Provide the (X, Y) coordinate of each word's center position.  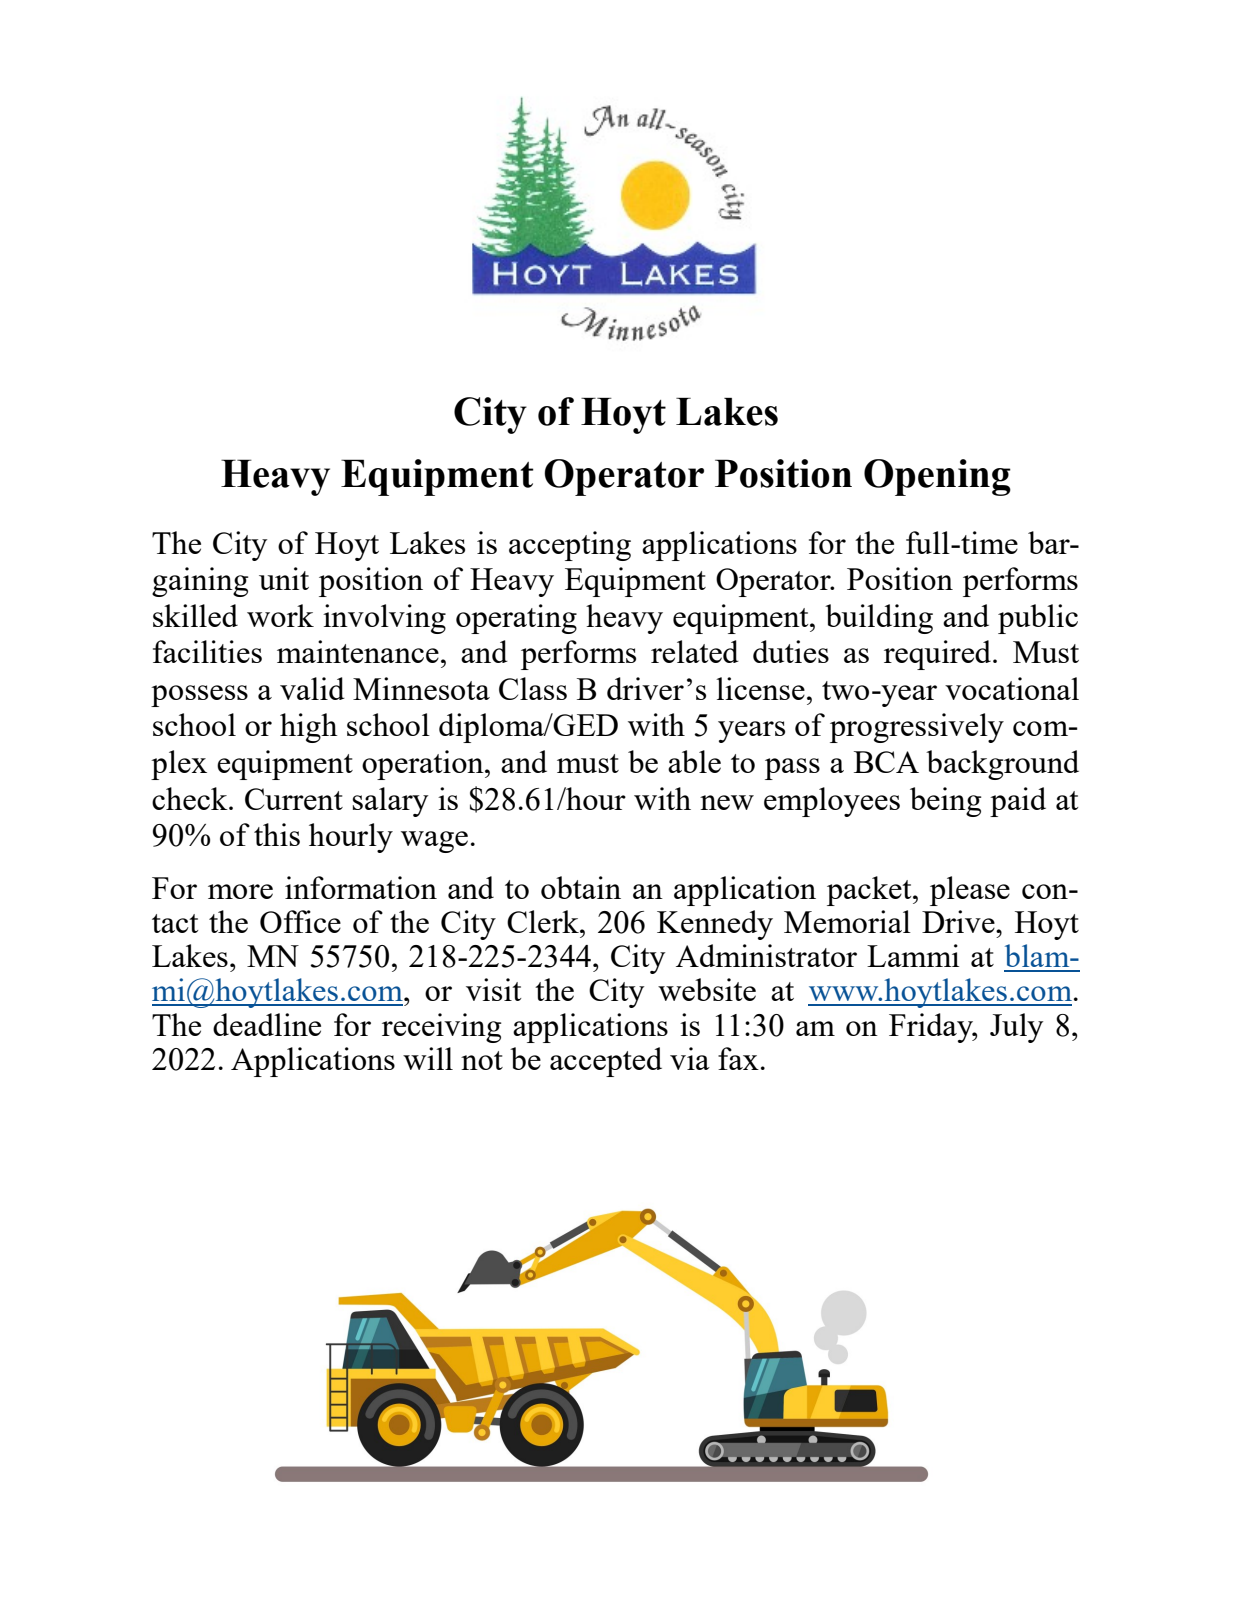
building (879, 619)
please (970, 891)
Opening (937, 477)
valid (312, 688)
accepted (606, 1062)
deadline (267, 1024)
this (277, 834)
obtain (581, 887)
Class (533, 688)
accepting (570, 546)
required (939, 655)
